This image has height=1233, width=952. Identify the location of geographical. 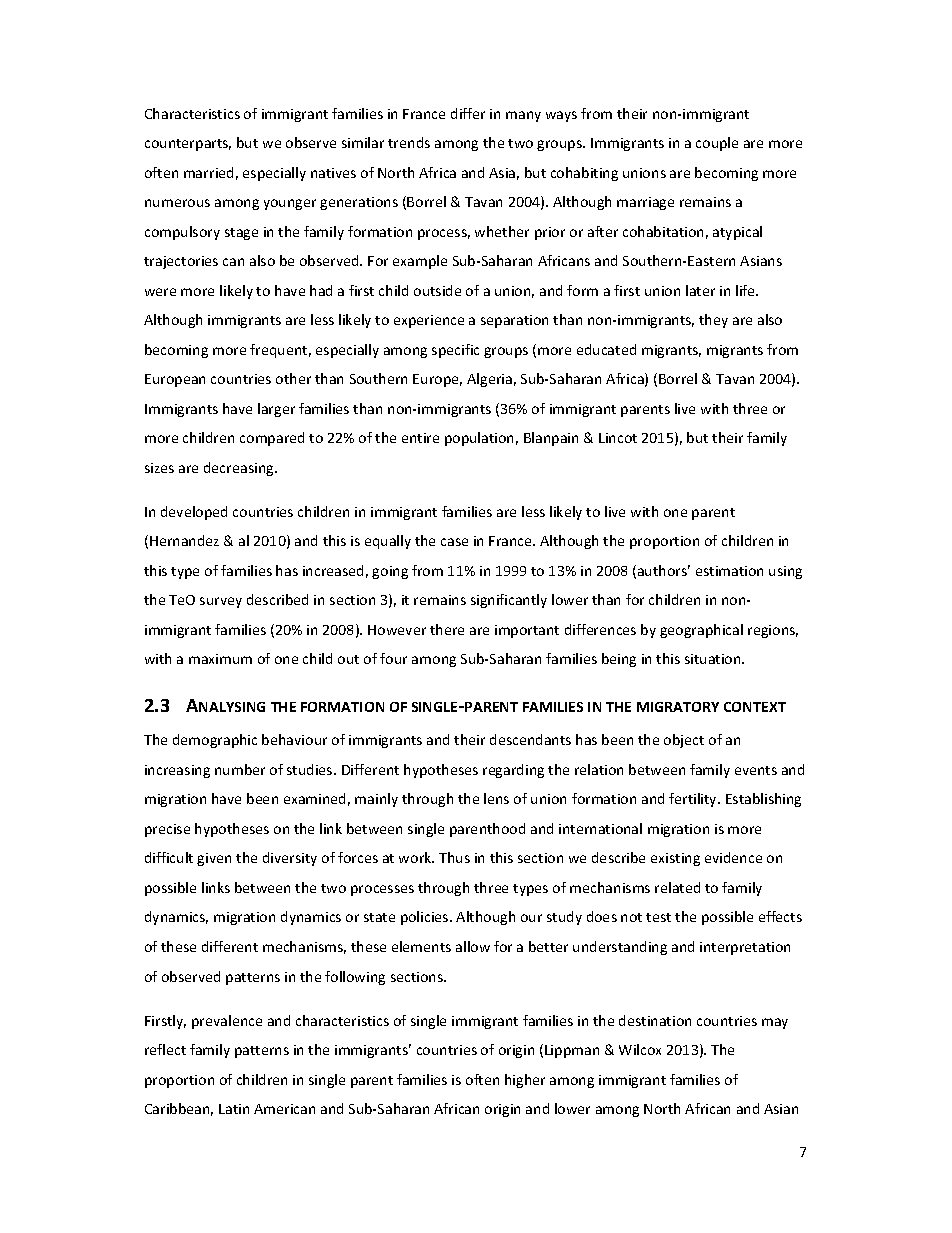
(701, 631).
